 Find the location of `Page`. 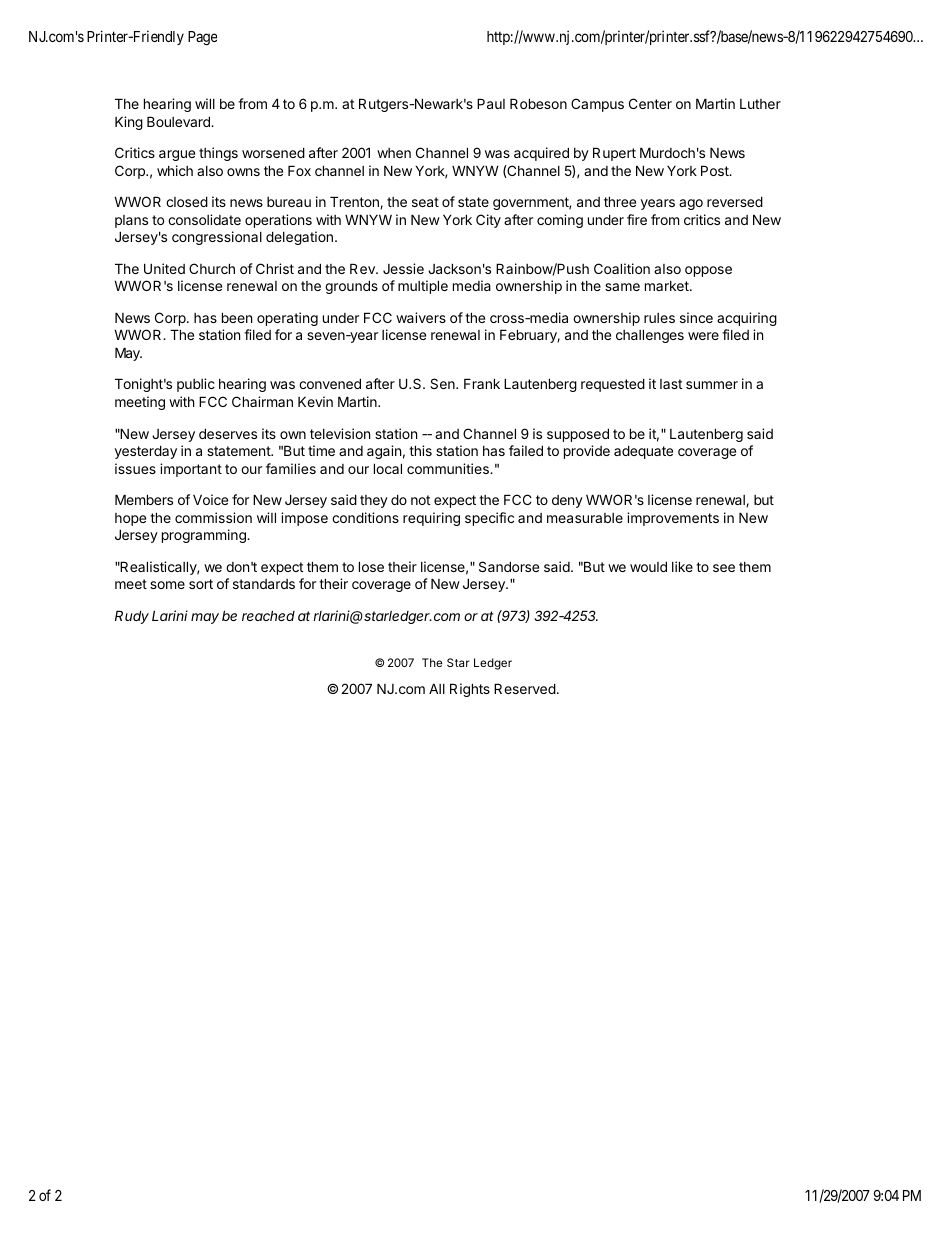

Page is located at coordinates (202, 38).
